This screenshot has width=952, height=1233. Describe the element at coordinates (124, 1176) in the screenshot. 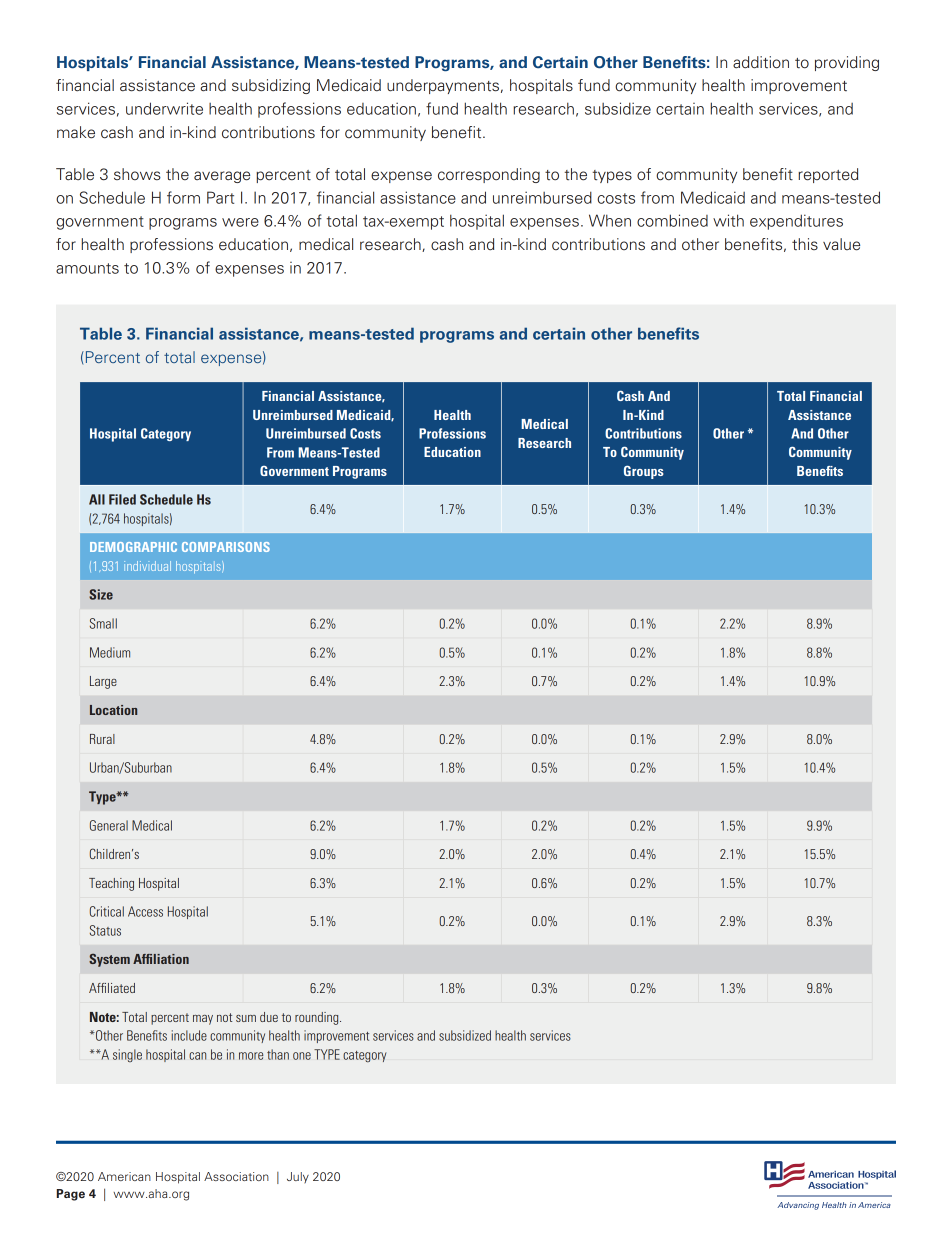

I see `American` at that location.
